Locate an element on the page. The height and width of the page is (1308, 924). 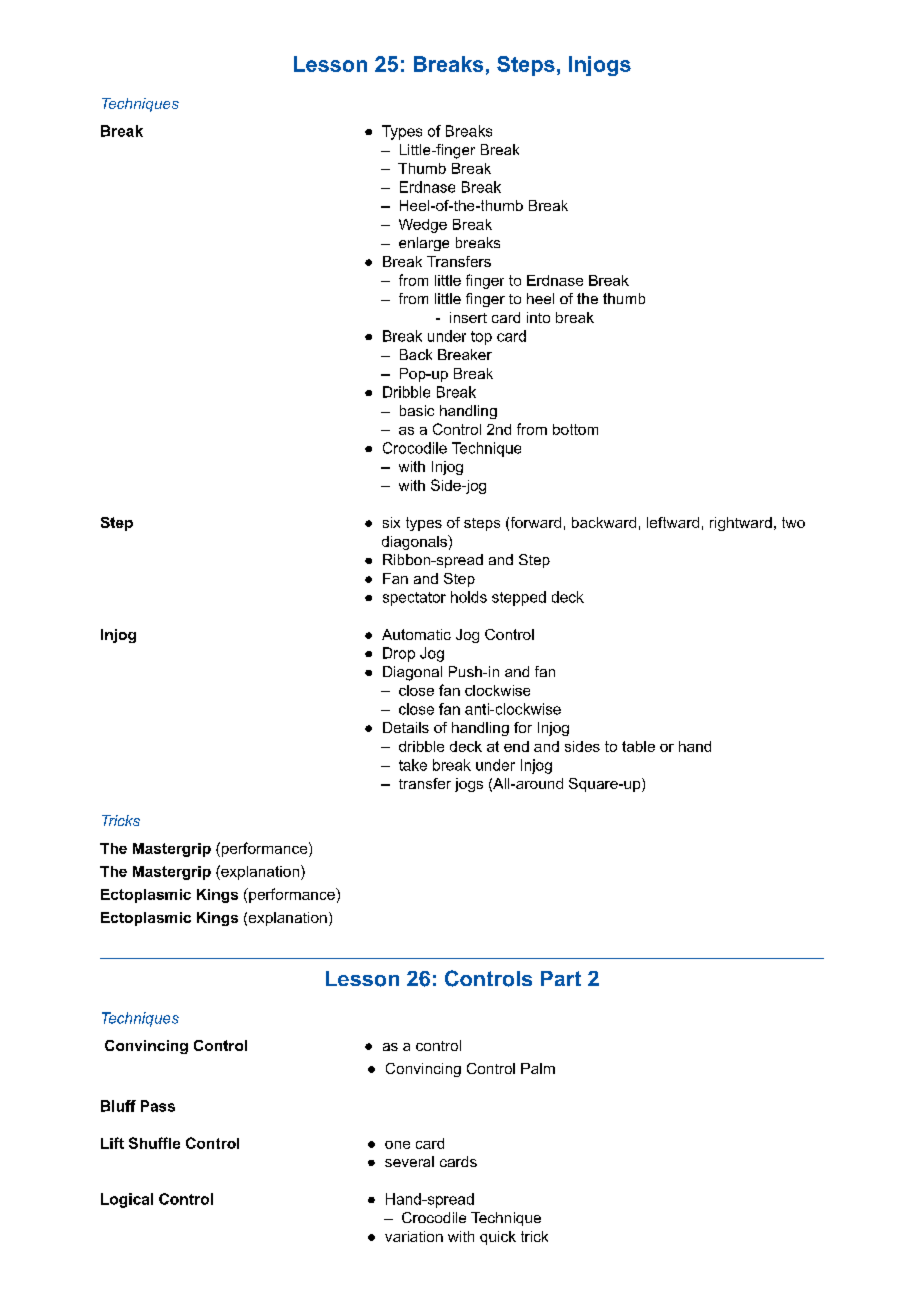
Wedge is located at coordinates (423, 226).
